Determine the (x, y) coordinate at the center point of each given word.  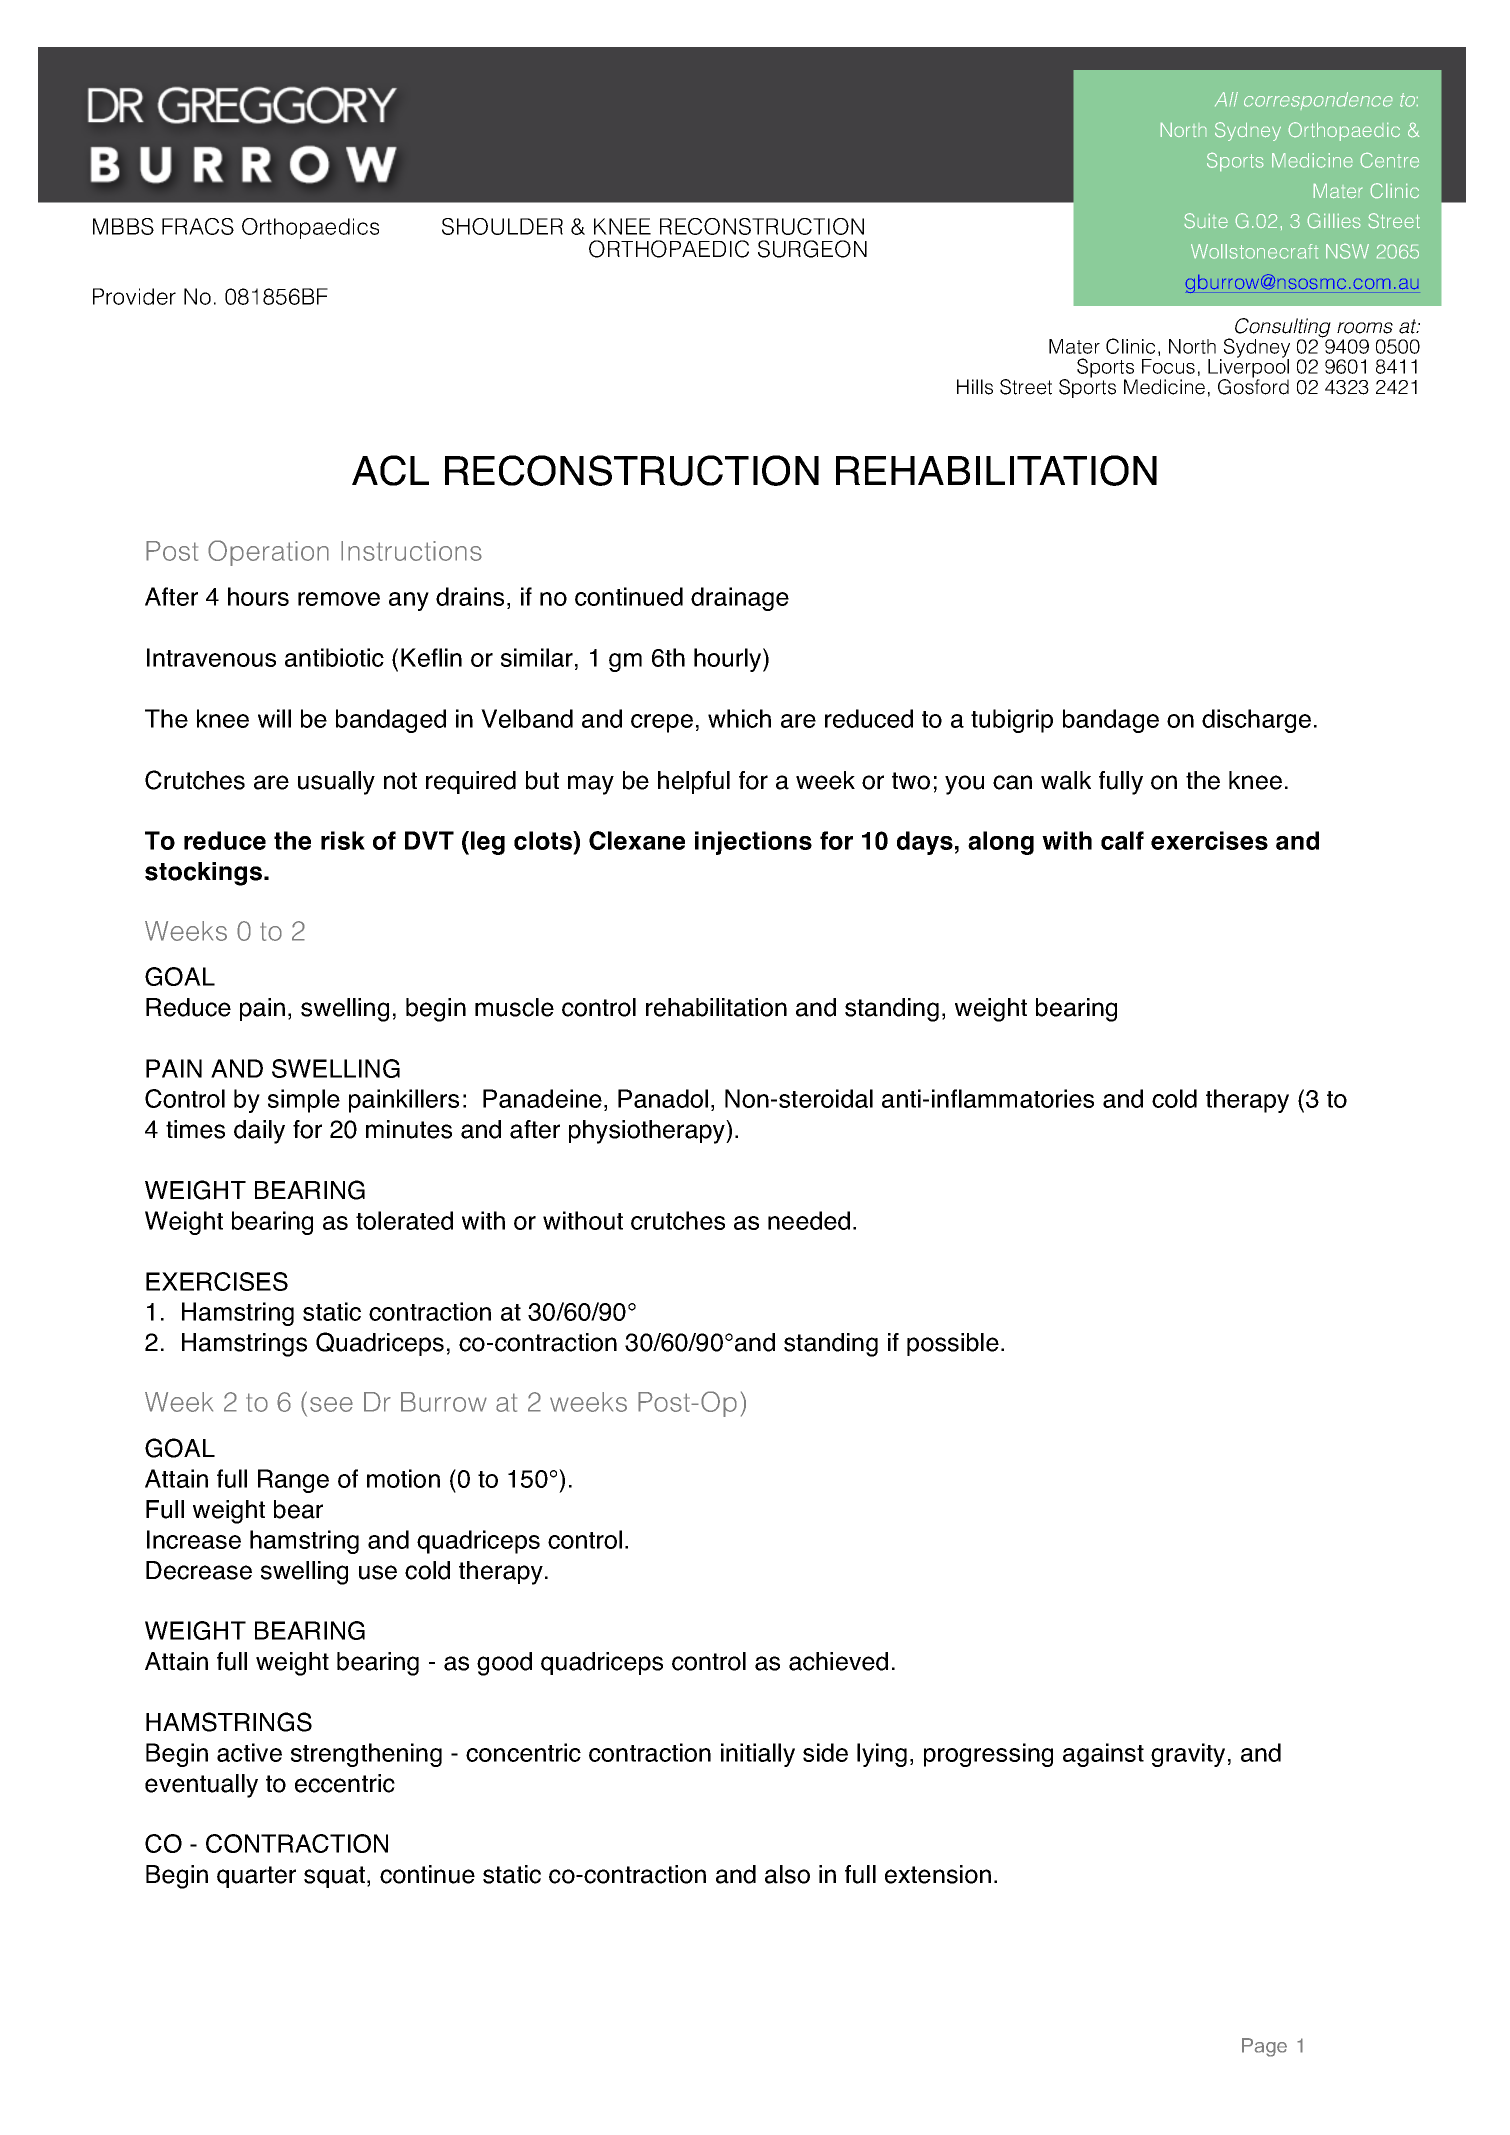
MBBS (123, 226)
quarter (256, 1877)
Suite (1206, 220)
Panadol (663, 1098)
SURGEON (812, 249)
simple (304, 1101)
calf (1122, 840)
